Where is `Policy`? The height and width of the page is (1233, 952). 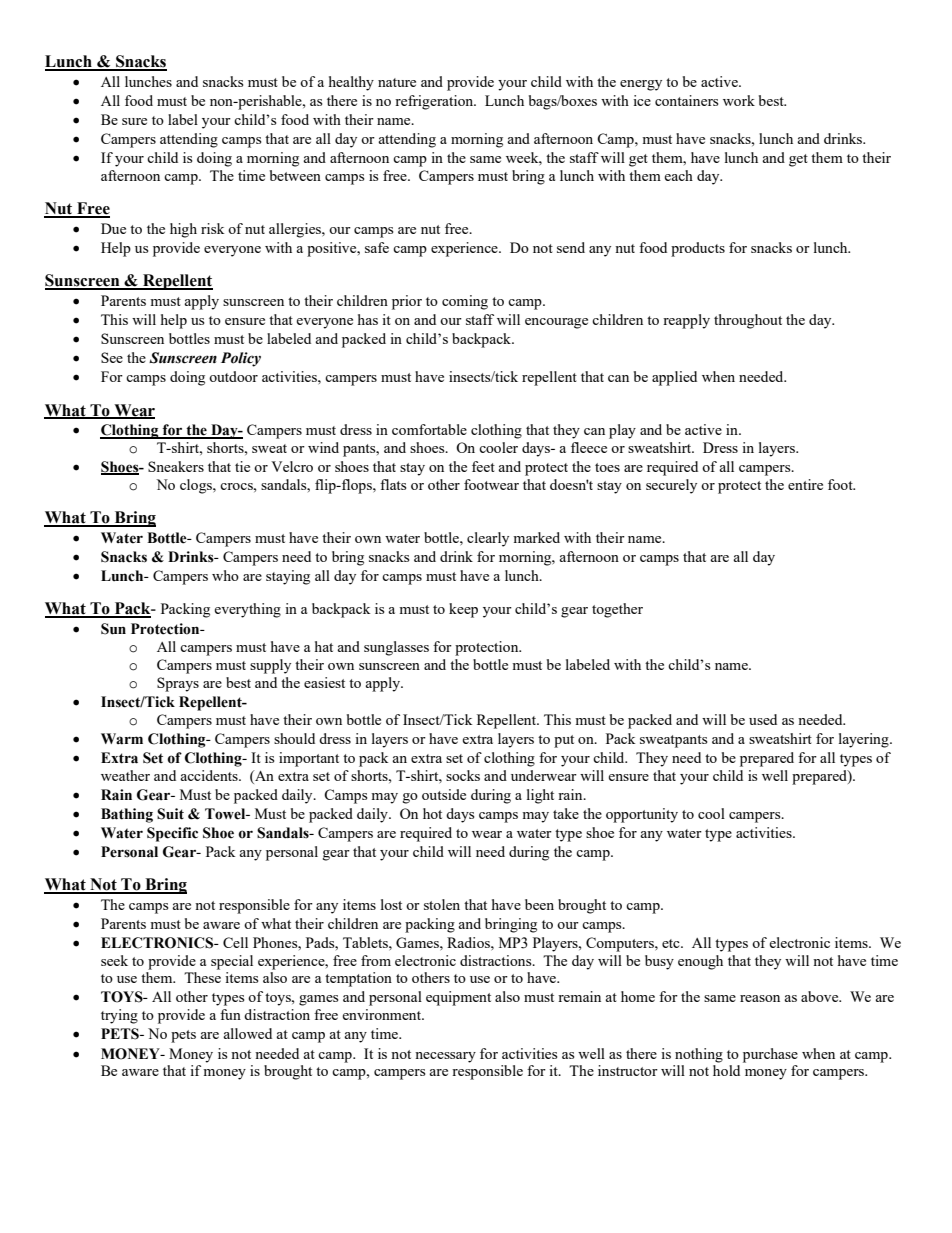
Policy is located at coordinates (241, 359).
